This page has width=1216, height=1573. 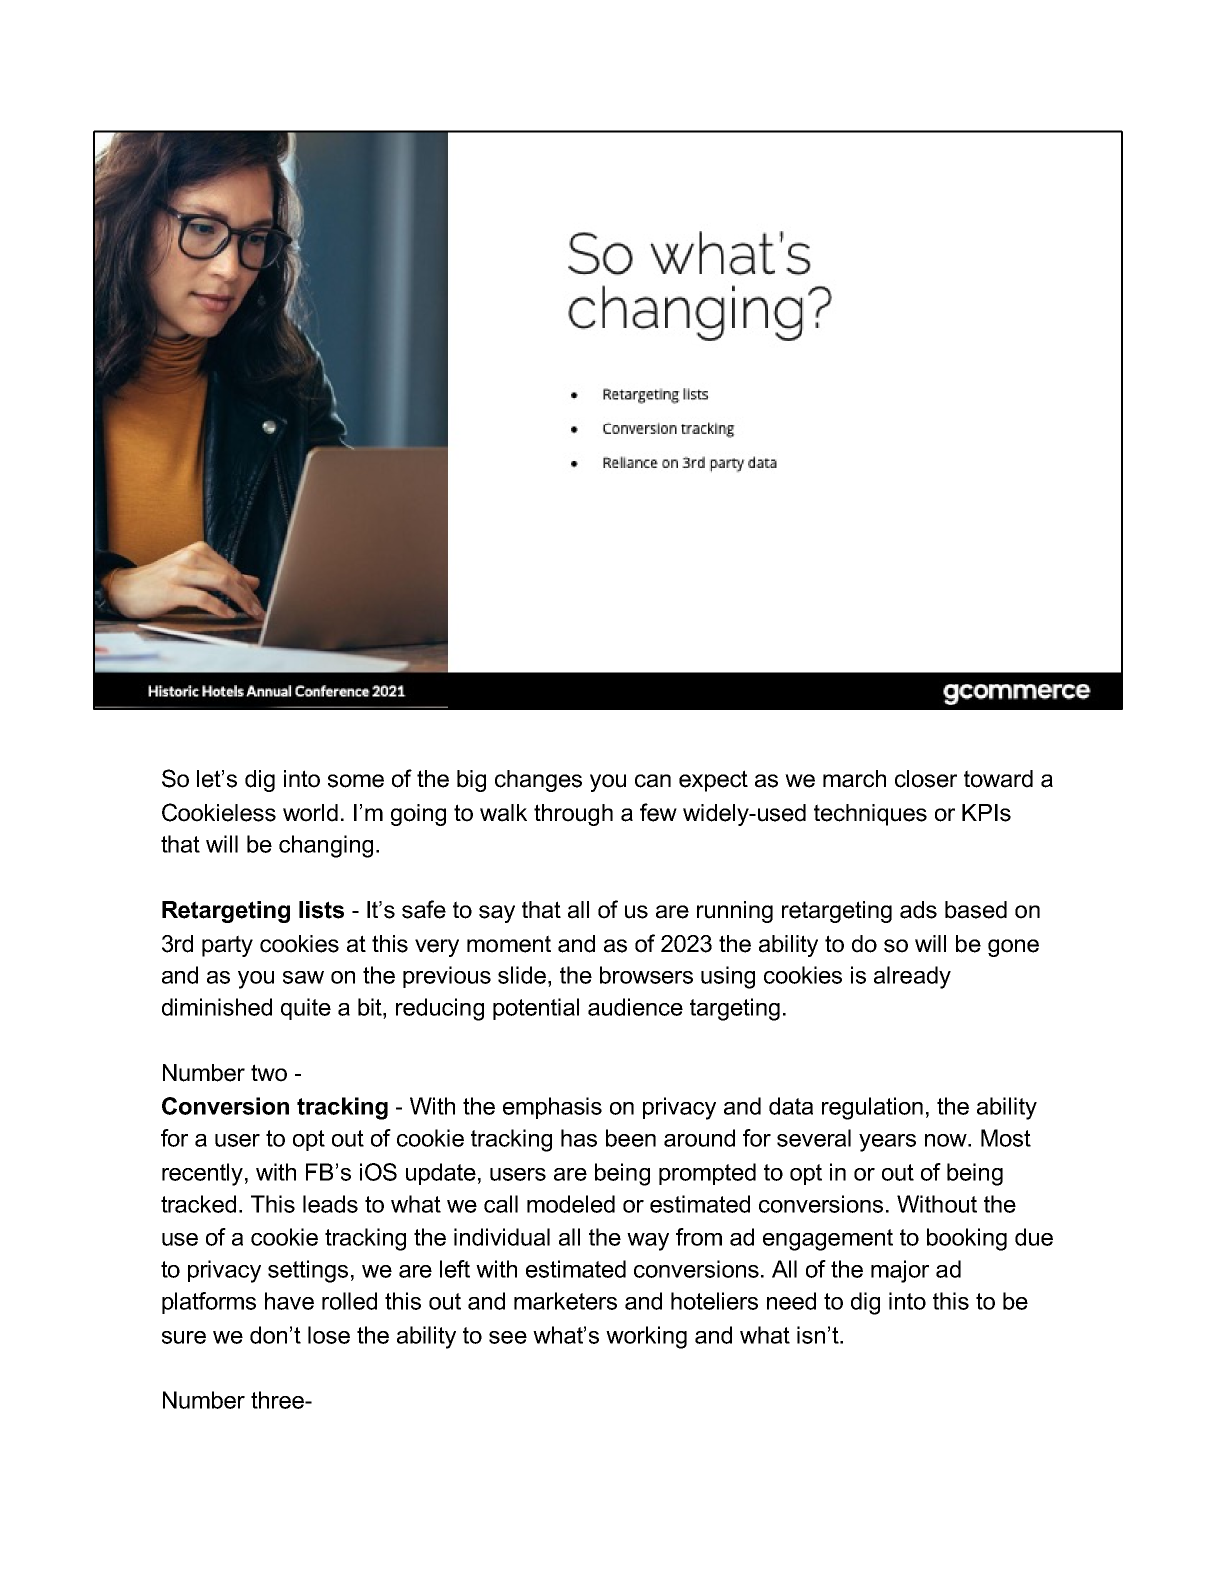 What do you see at coordinates (310, 813) in the page?
I see `world` at bounding box center [310, 813].
